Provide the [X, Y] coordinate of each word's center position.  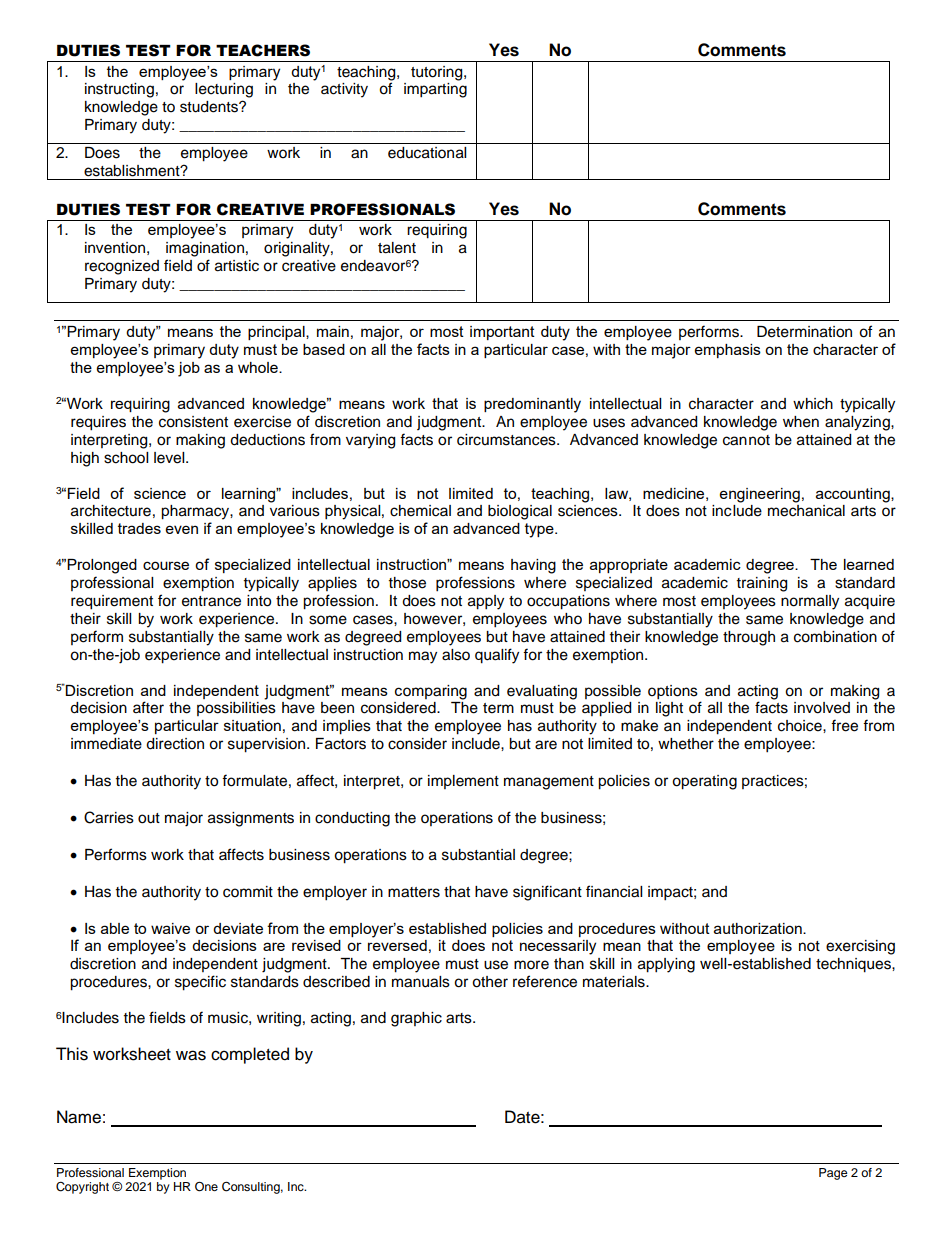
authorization [759, 928]
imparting [435, 90]
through [749, 638]
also [456, 655]
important [502, 333]
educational [427, 153]
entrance [211, 601]
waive [170, 928]
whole [259, 367]
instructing [119, 90]
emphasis [728, 351]
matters [414, 892]
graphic [416, 1019]
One [206, 1187]
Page [833, 1174]
